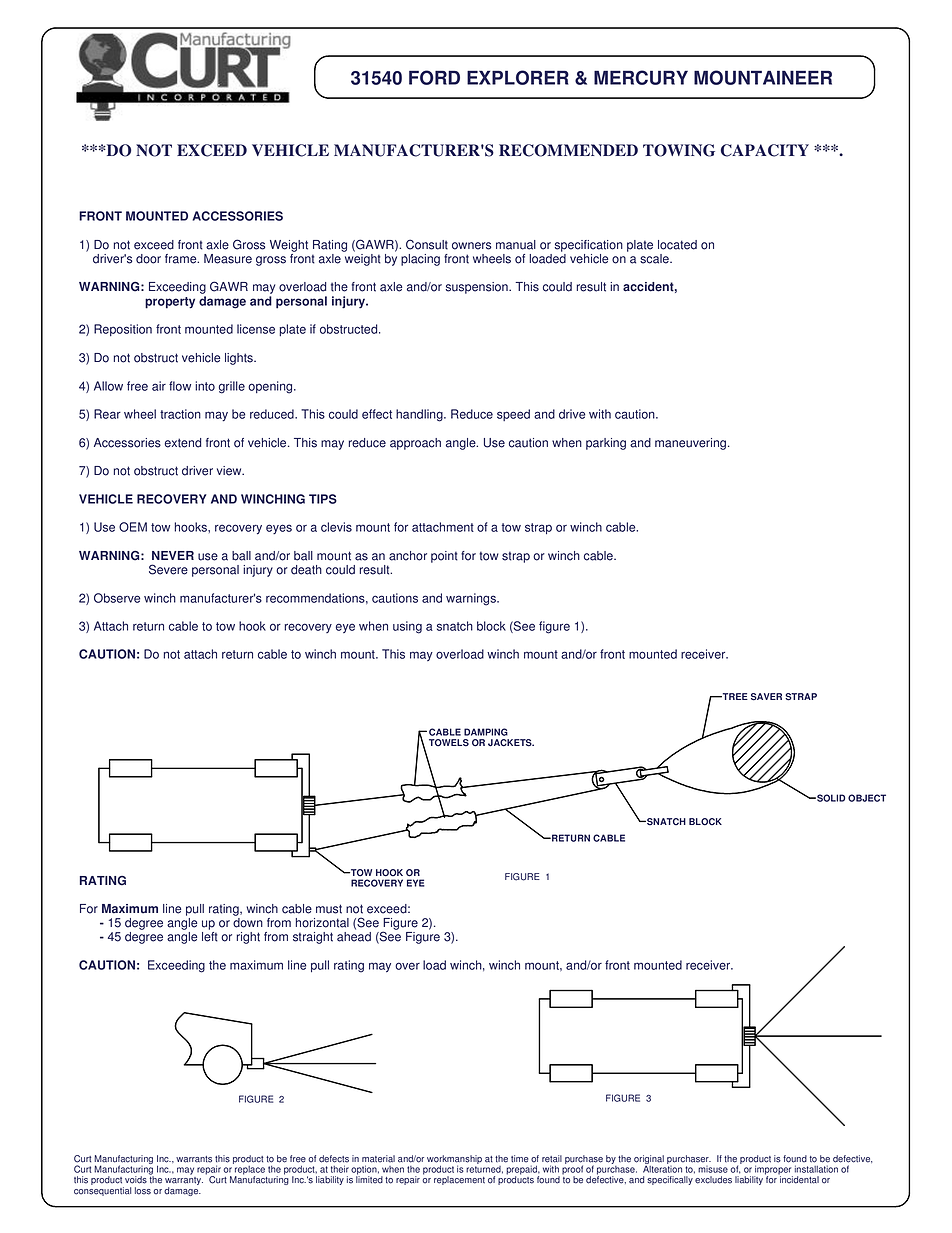  I want to click on down, so click(248, 923).
